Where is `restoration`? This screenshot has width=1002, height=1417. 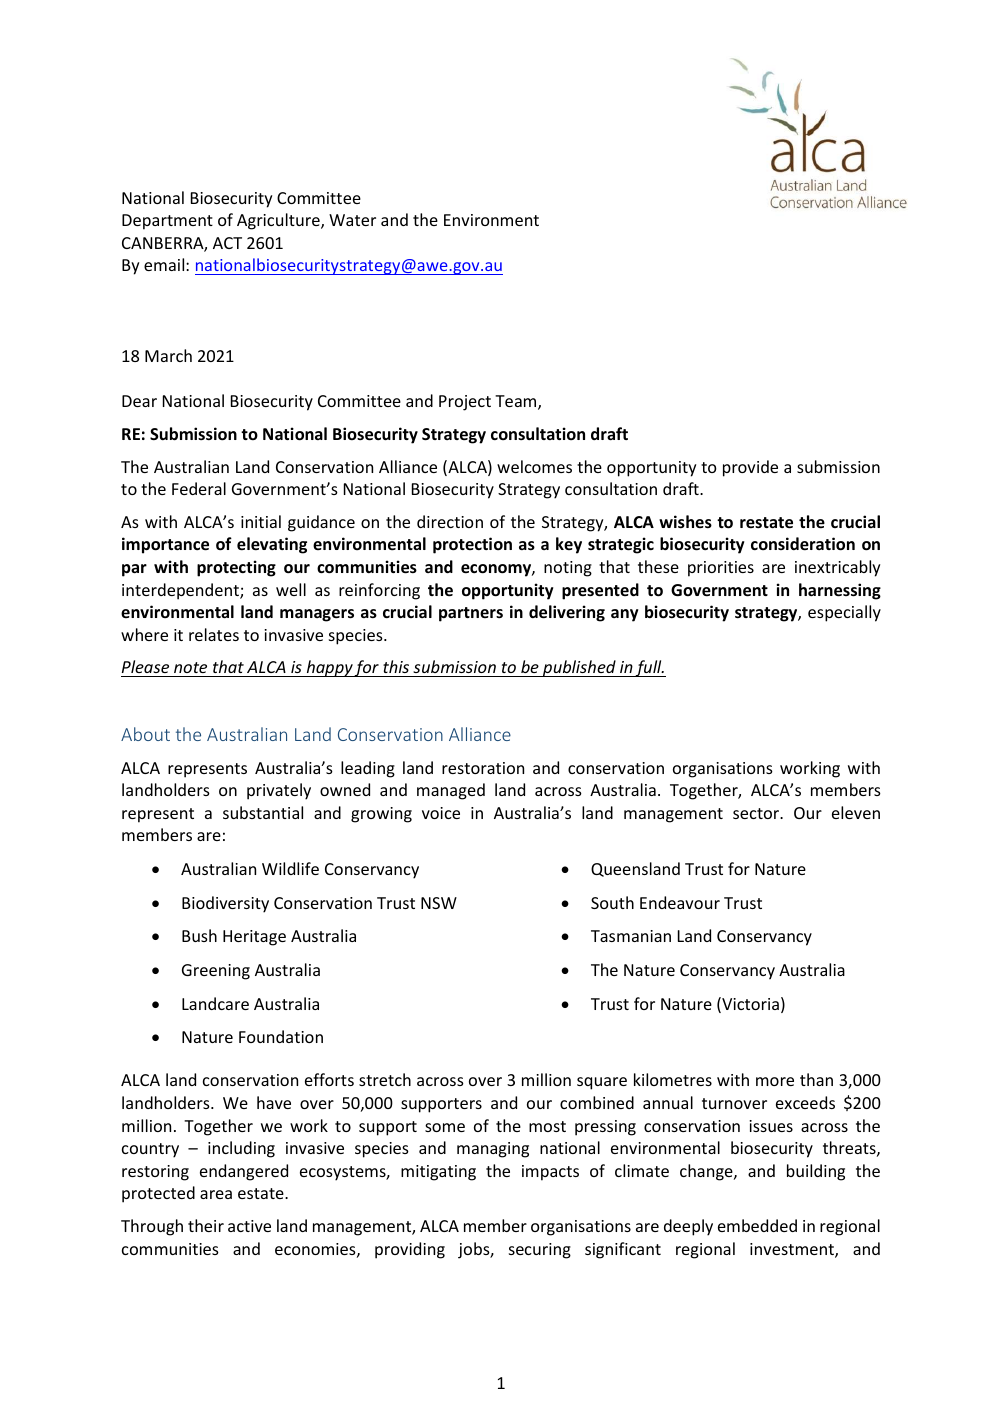 restoration is located at coordinates (483, 768).
